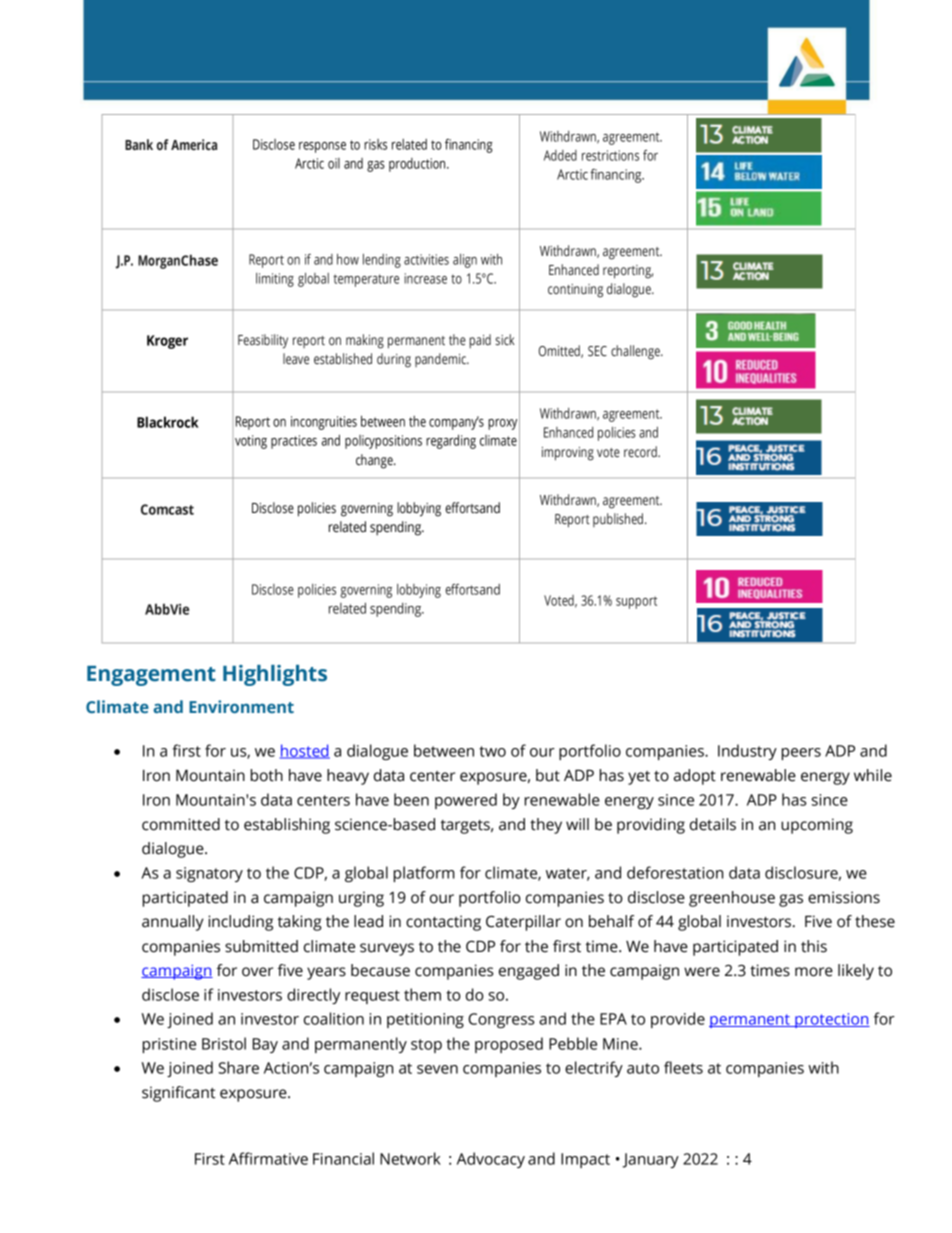 This page has width=952, height=1233. I want to click on Caterpillar, so click(523, 923).
